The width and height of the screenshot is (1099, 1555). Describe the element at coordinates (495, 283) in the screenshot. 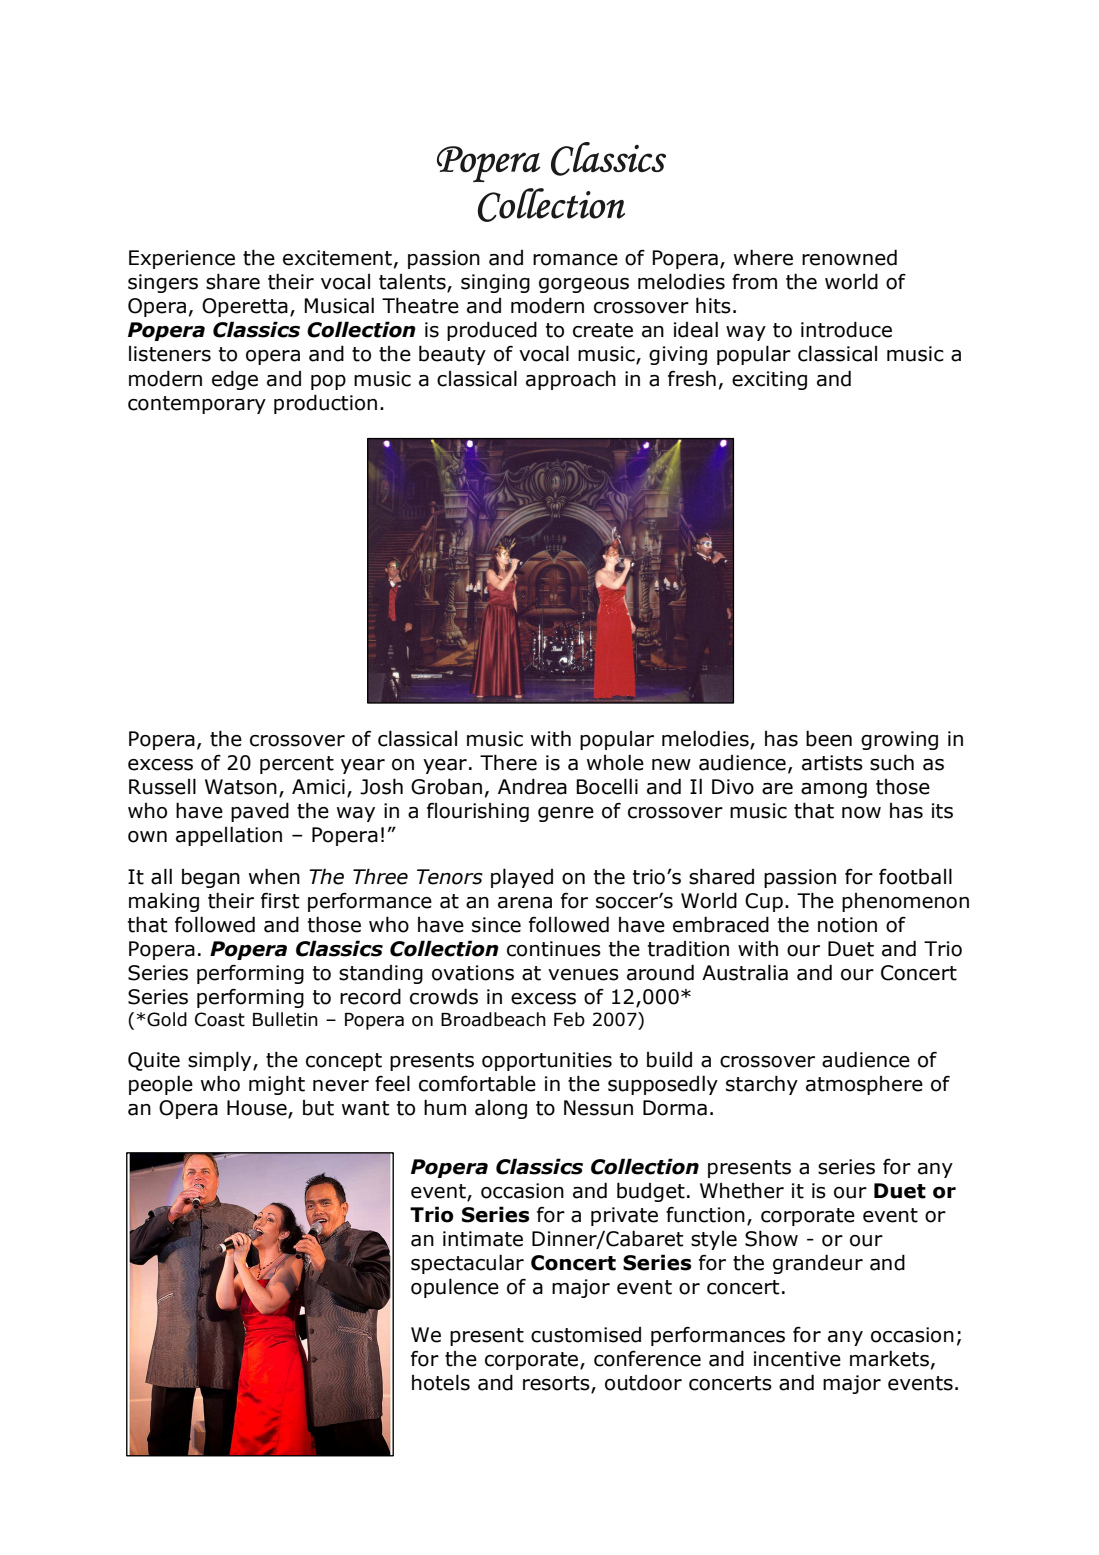

I see `singing` at that location.
